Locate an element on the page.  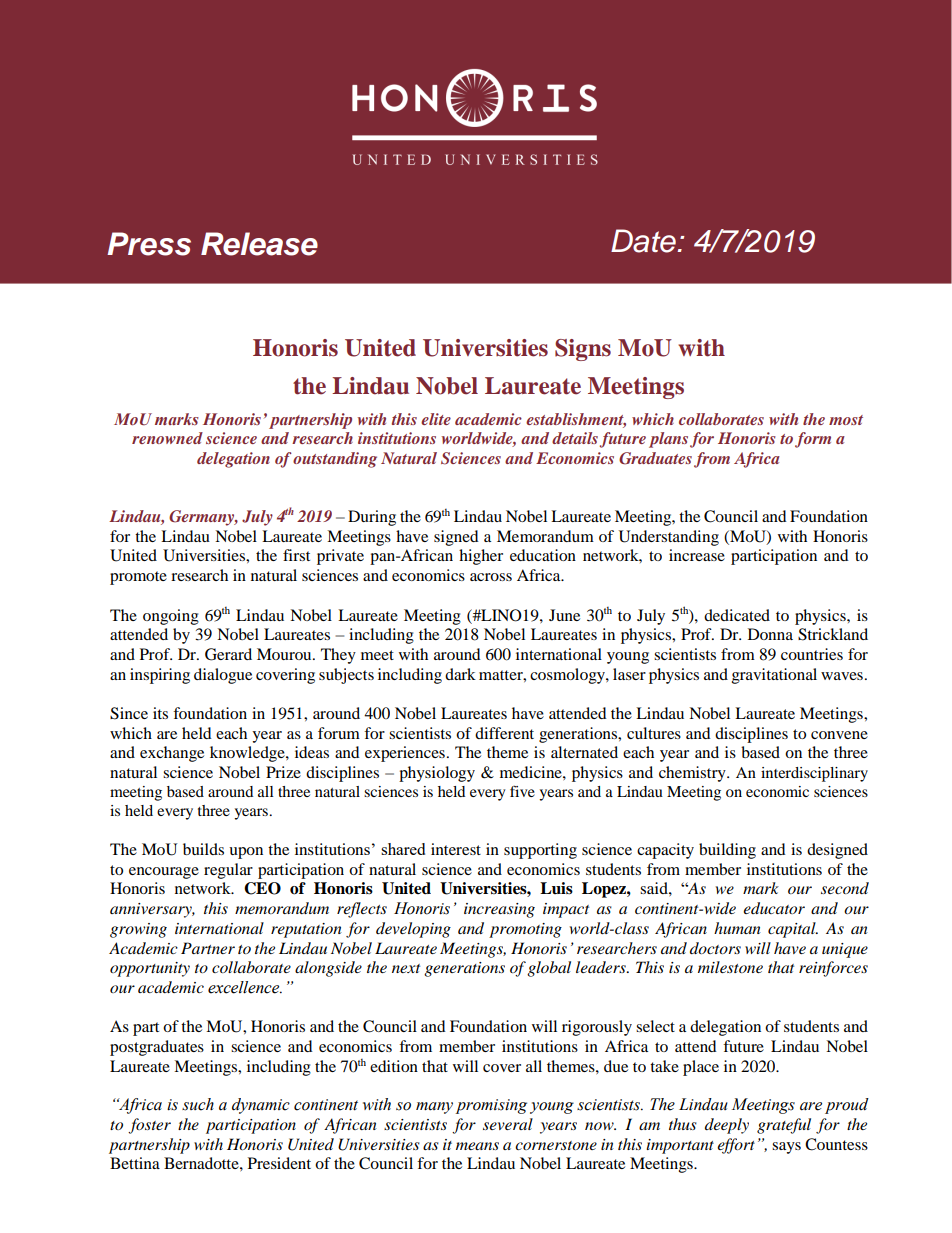
across is located at coordinates (491, 577).
